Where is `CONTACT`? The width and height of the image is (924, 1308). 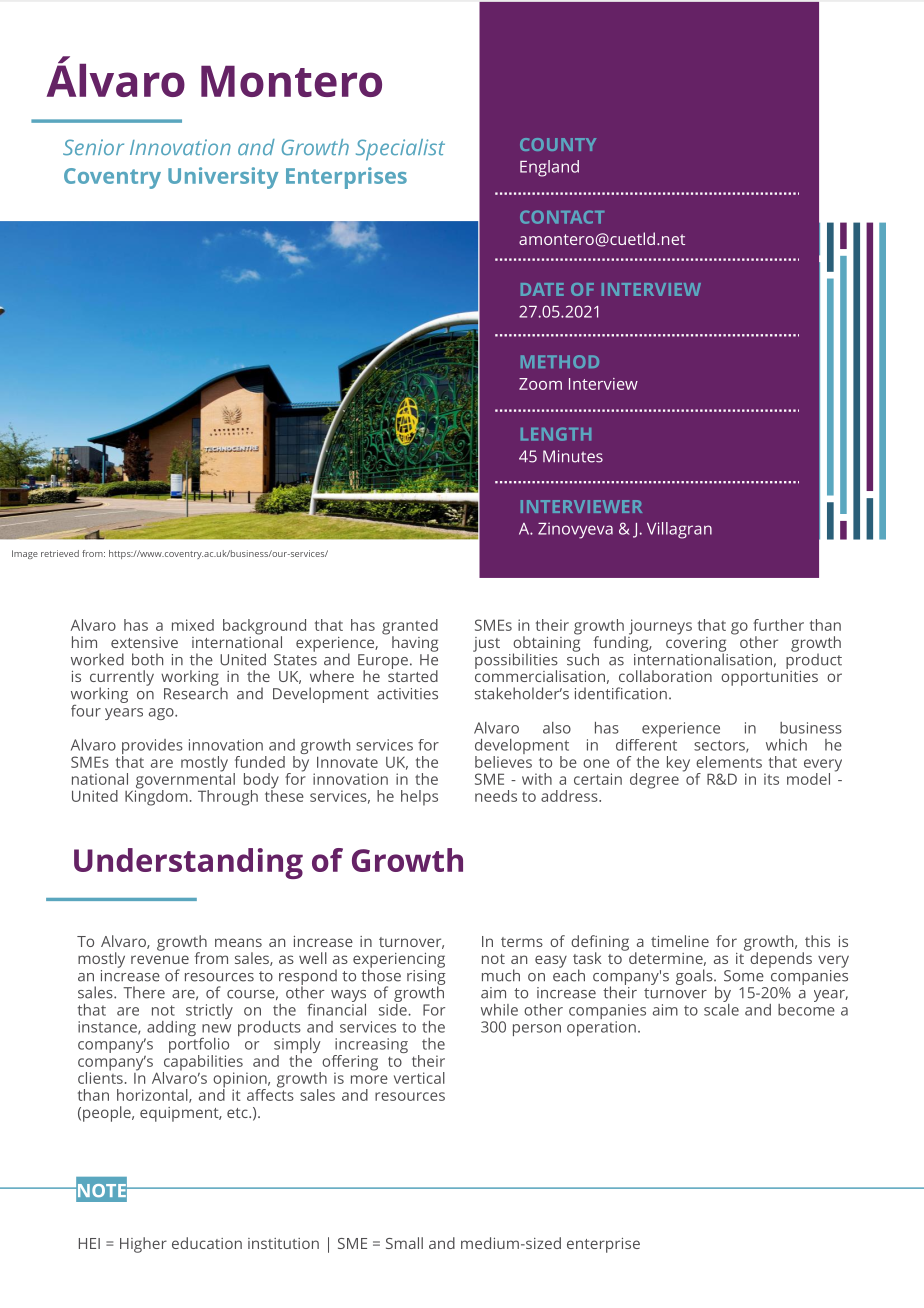 CONTACT is located at coordinates (562, 217).
